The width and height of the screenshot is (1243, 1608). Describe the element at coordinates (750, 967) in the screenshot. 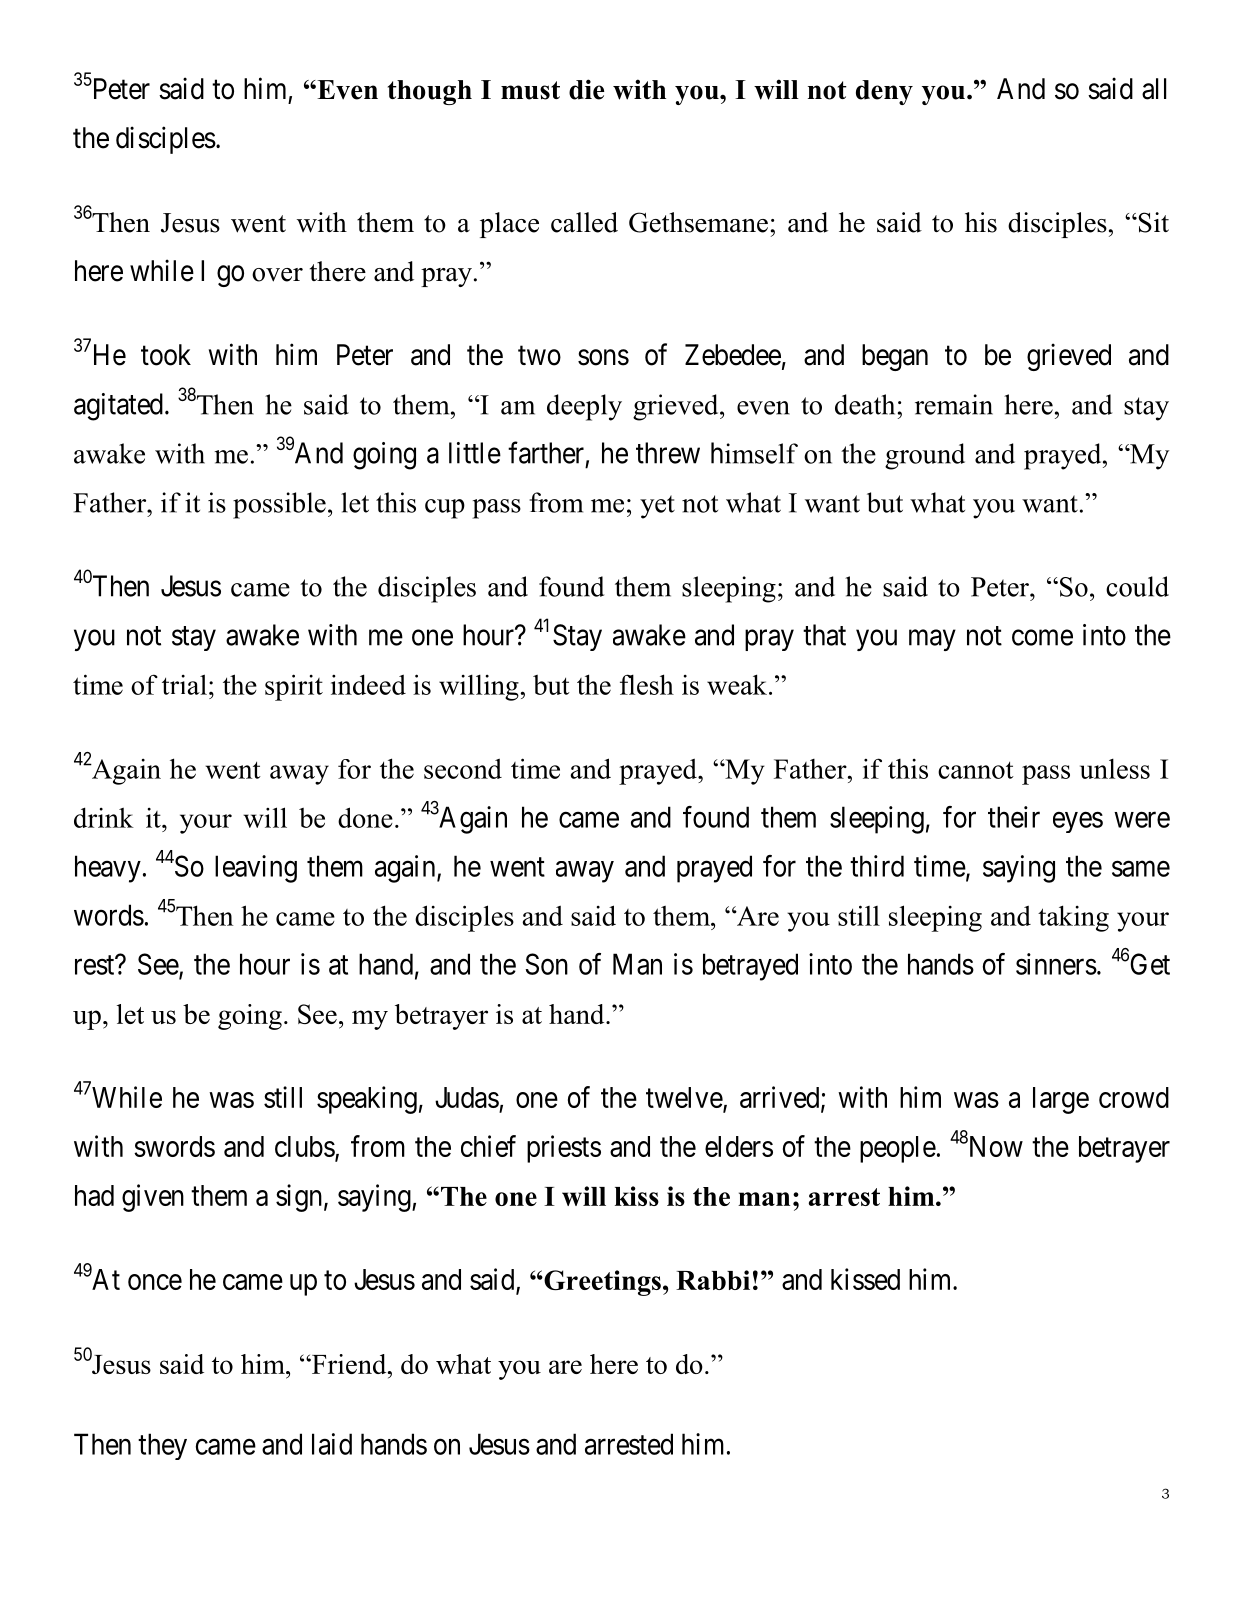

I see `betrayed` at that location.
